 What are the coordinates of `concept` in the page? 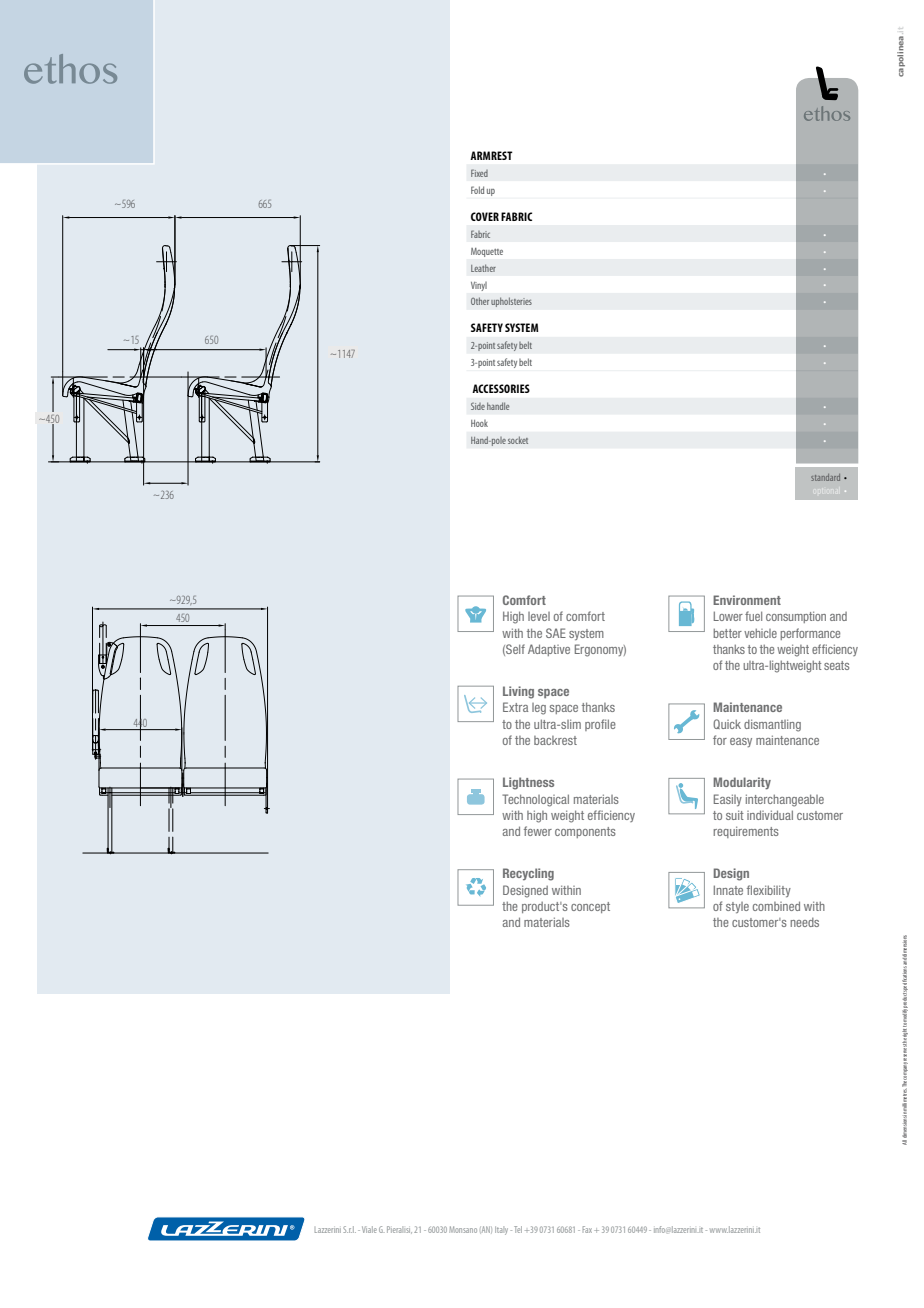 It's located at (590, 907).
